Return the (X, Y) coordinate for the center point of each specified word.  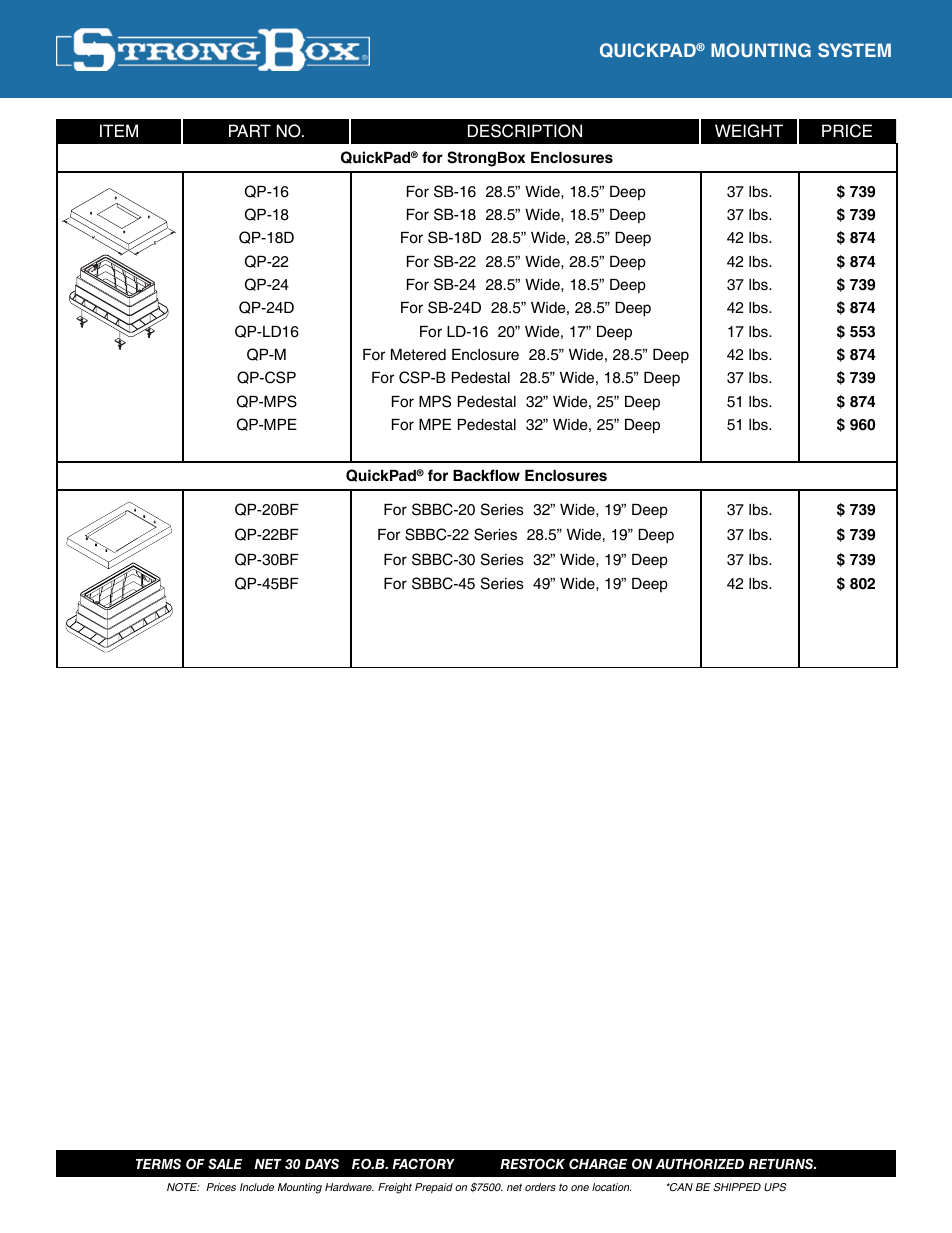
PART (250, 130)
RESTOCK (532, 1164)
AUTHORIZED (699, 1164)
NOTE (183, 1187)
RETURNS (782, 1164)
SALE (225, 1164)
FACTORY (423, 1164)
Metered (418, 355)
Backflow (486, 475)
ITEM (119, 130)
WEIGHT (749, 131)
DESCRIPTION (525, 131)
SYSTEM (854, 50)
